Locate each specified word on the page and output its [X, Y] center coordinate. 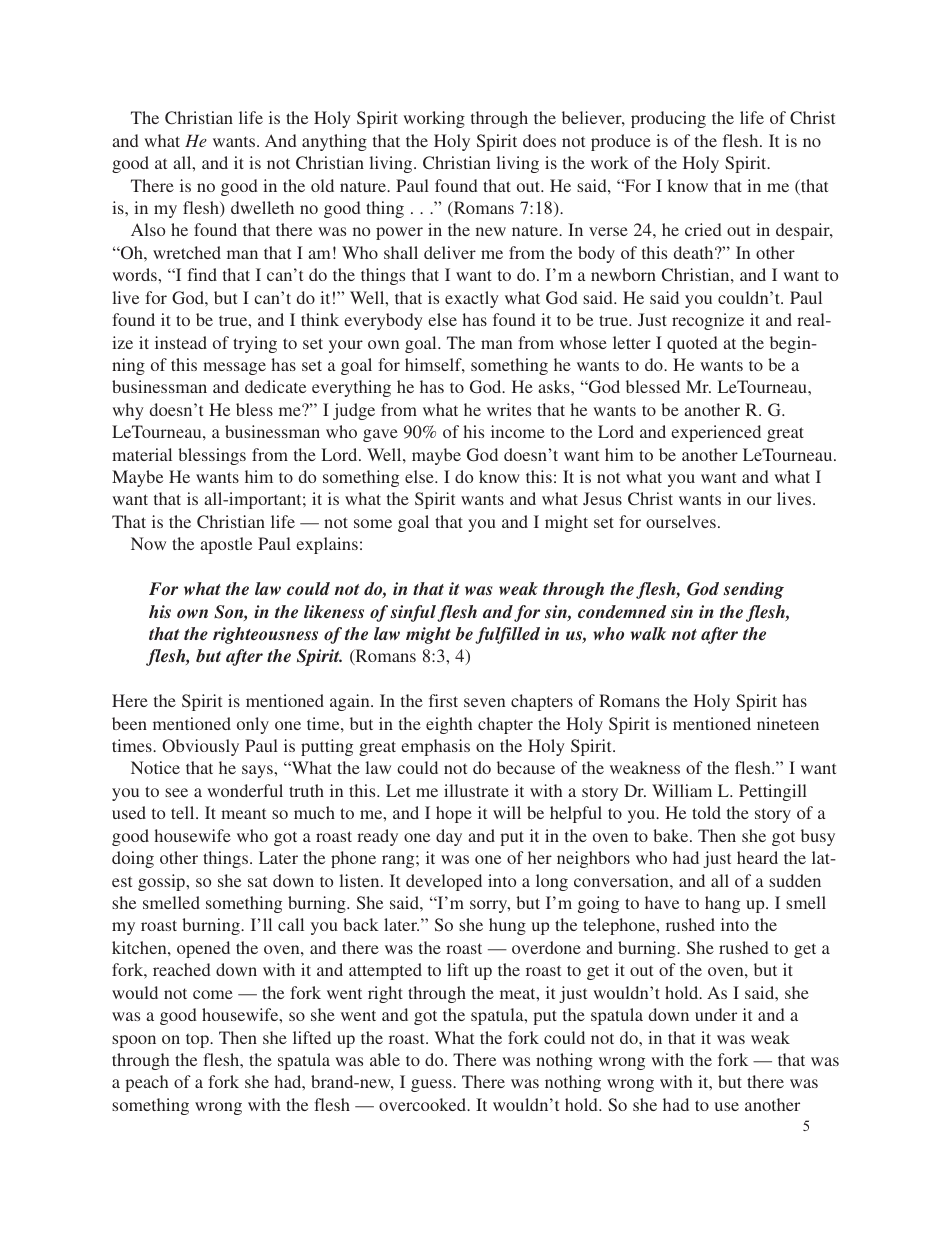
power [399, 233]
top [198, 1040]
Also [148, 229]
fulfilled [507, 635]
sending [753, 590]
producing [668, 119]
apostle [226, 545]
